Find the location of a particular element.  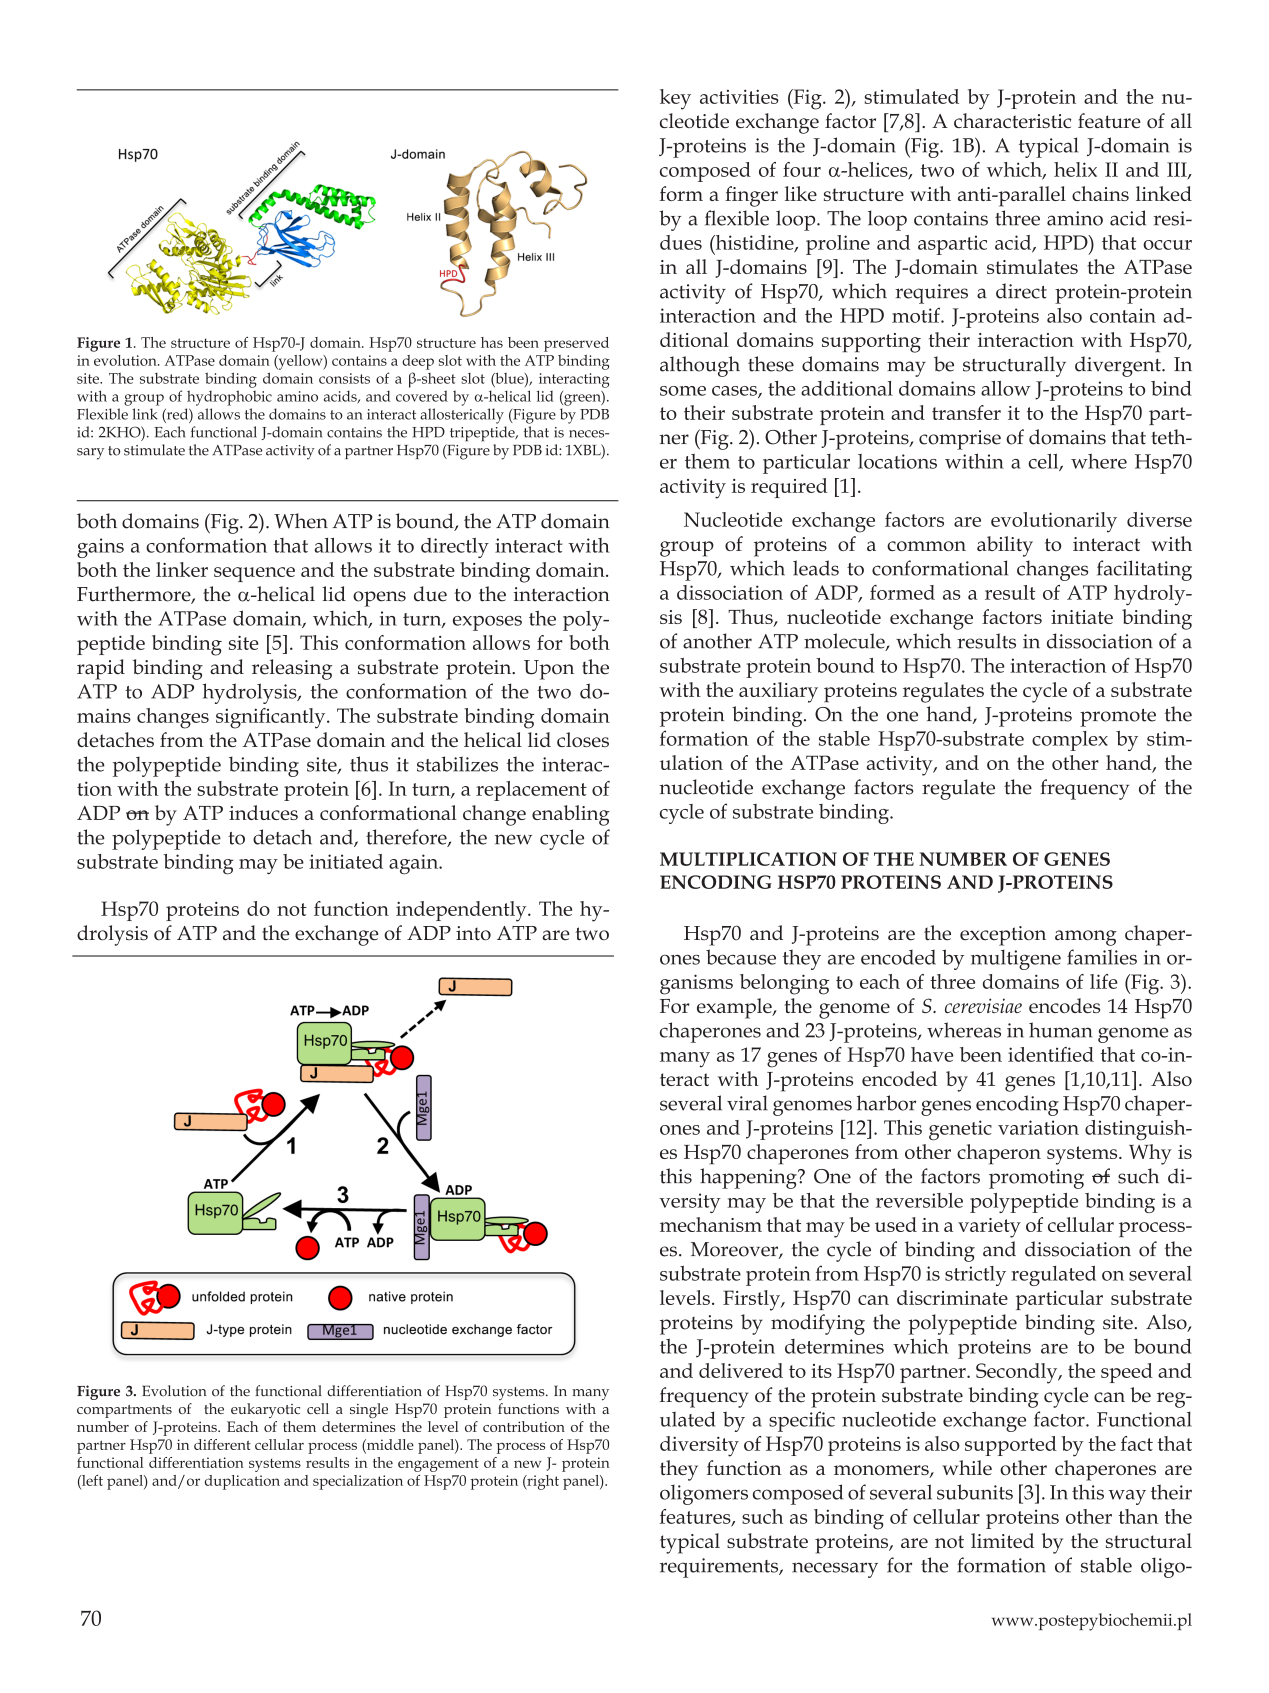

enabling is located at coordinates (571, 815).
